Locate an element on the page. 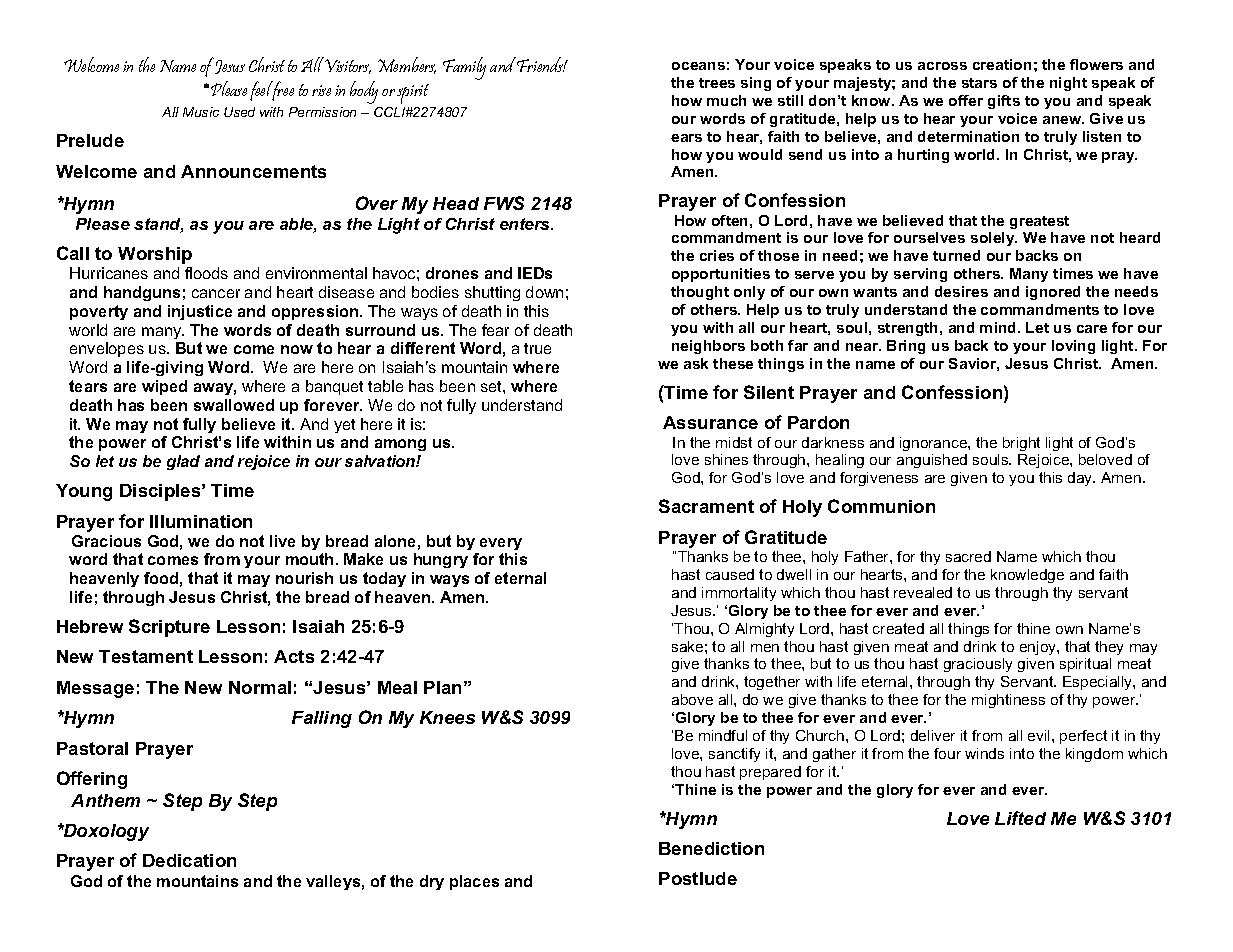  Scripture is located at coordinates (169, 628).
